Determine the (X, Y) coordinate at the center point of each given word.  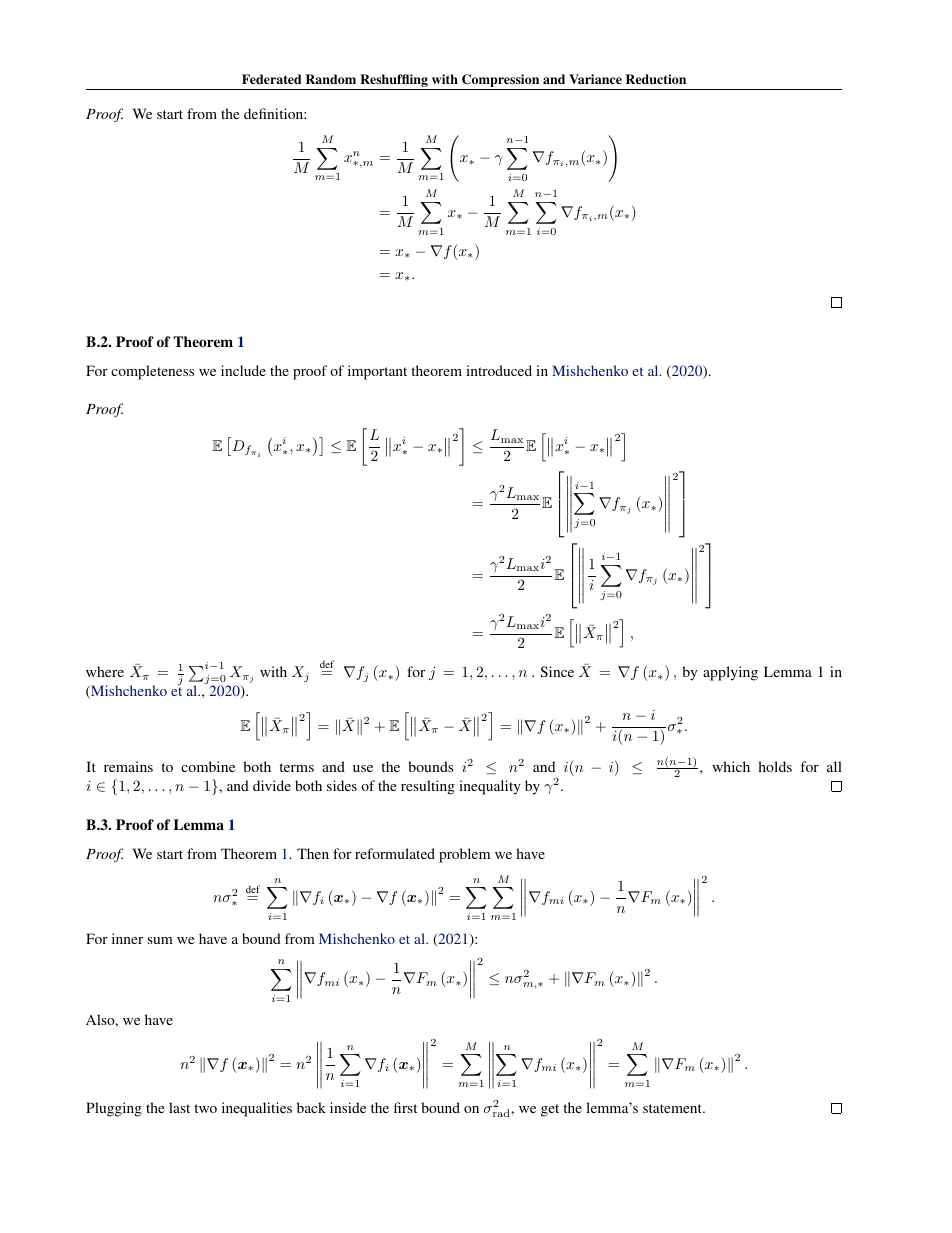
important (377, 372)
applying (730, 673)
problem (464, 855)
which (731, 766)
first (405, 1107)
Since (557, 671)
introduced (499, 370)
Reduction (656, 79)
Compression (501, 82)
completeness (152, 372)
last (179, 1107)
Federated (271, 79)
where (105, 671)
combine (208, 766)
